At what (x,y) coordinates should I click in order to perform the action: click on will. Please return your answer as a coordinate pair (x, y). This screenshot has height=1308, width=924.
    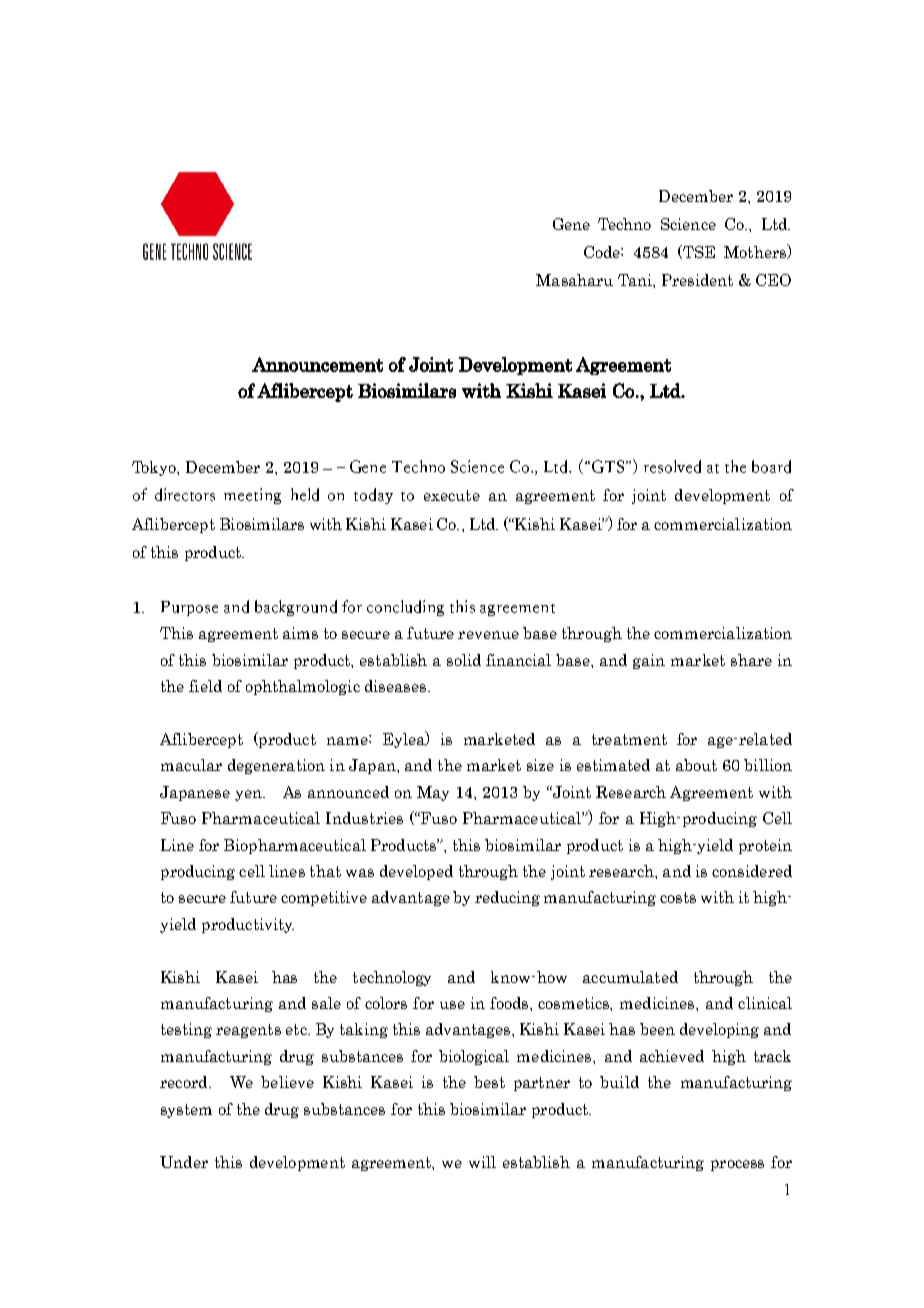
    Looking at the image, I should click on (482, 1162).
